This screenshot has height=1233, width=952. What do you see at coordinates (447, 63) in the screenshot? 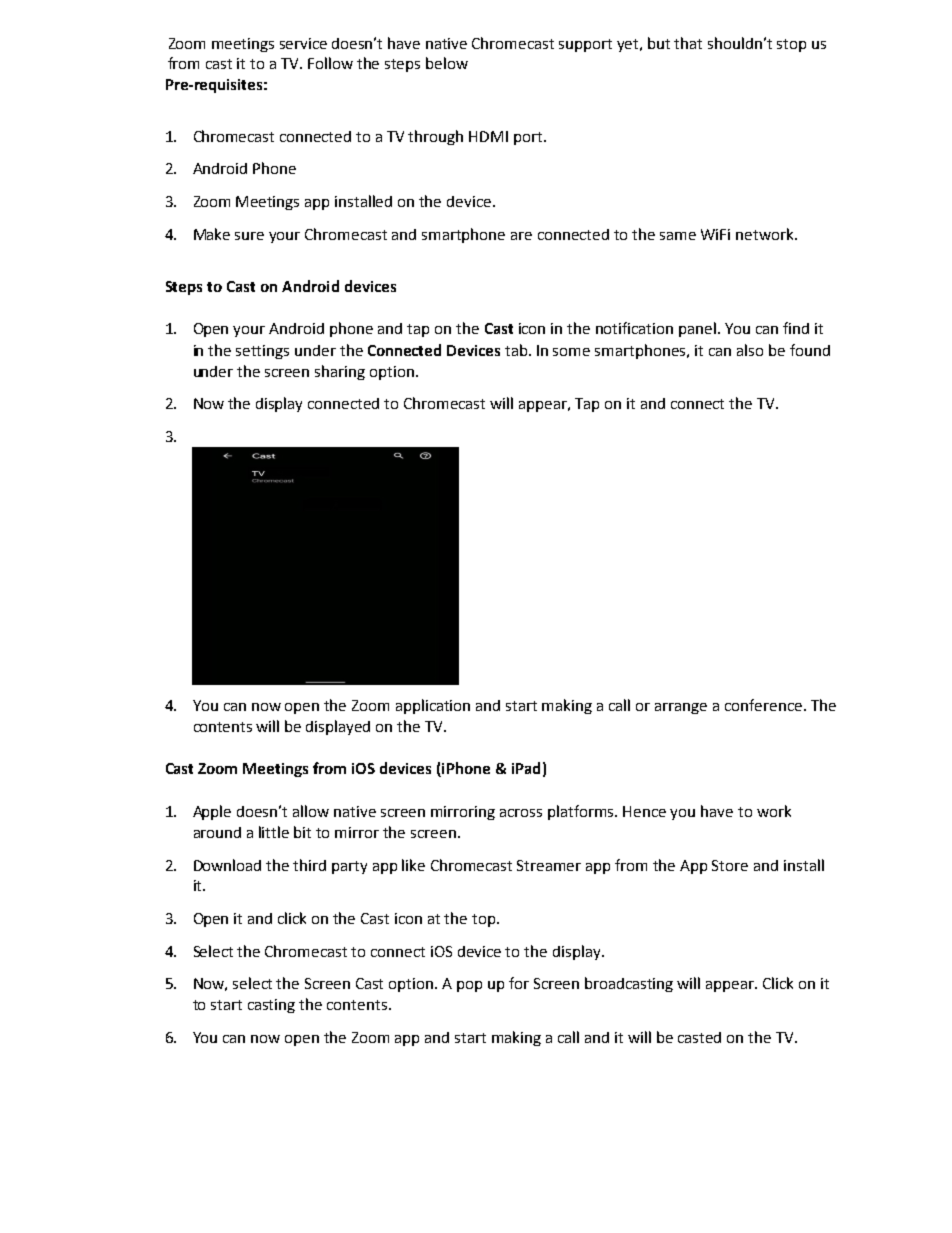
I see `below` at bounding box center [447, 63].
